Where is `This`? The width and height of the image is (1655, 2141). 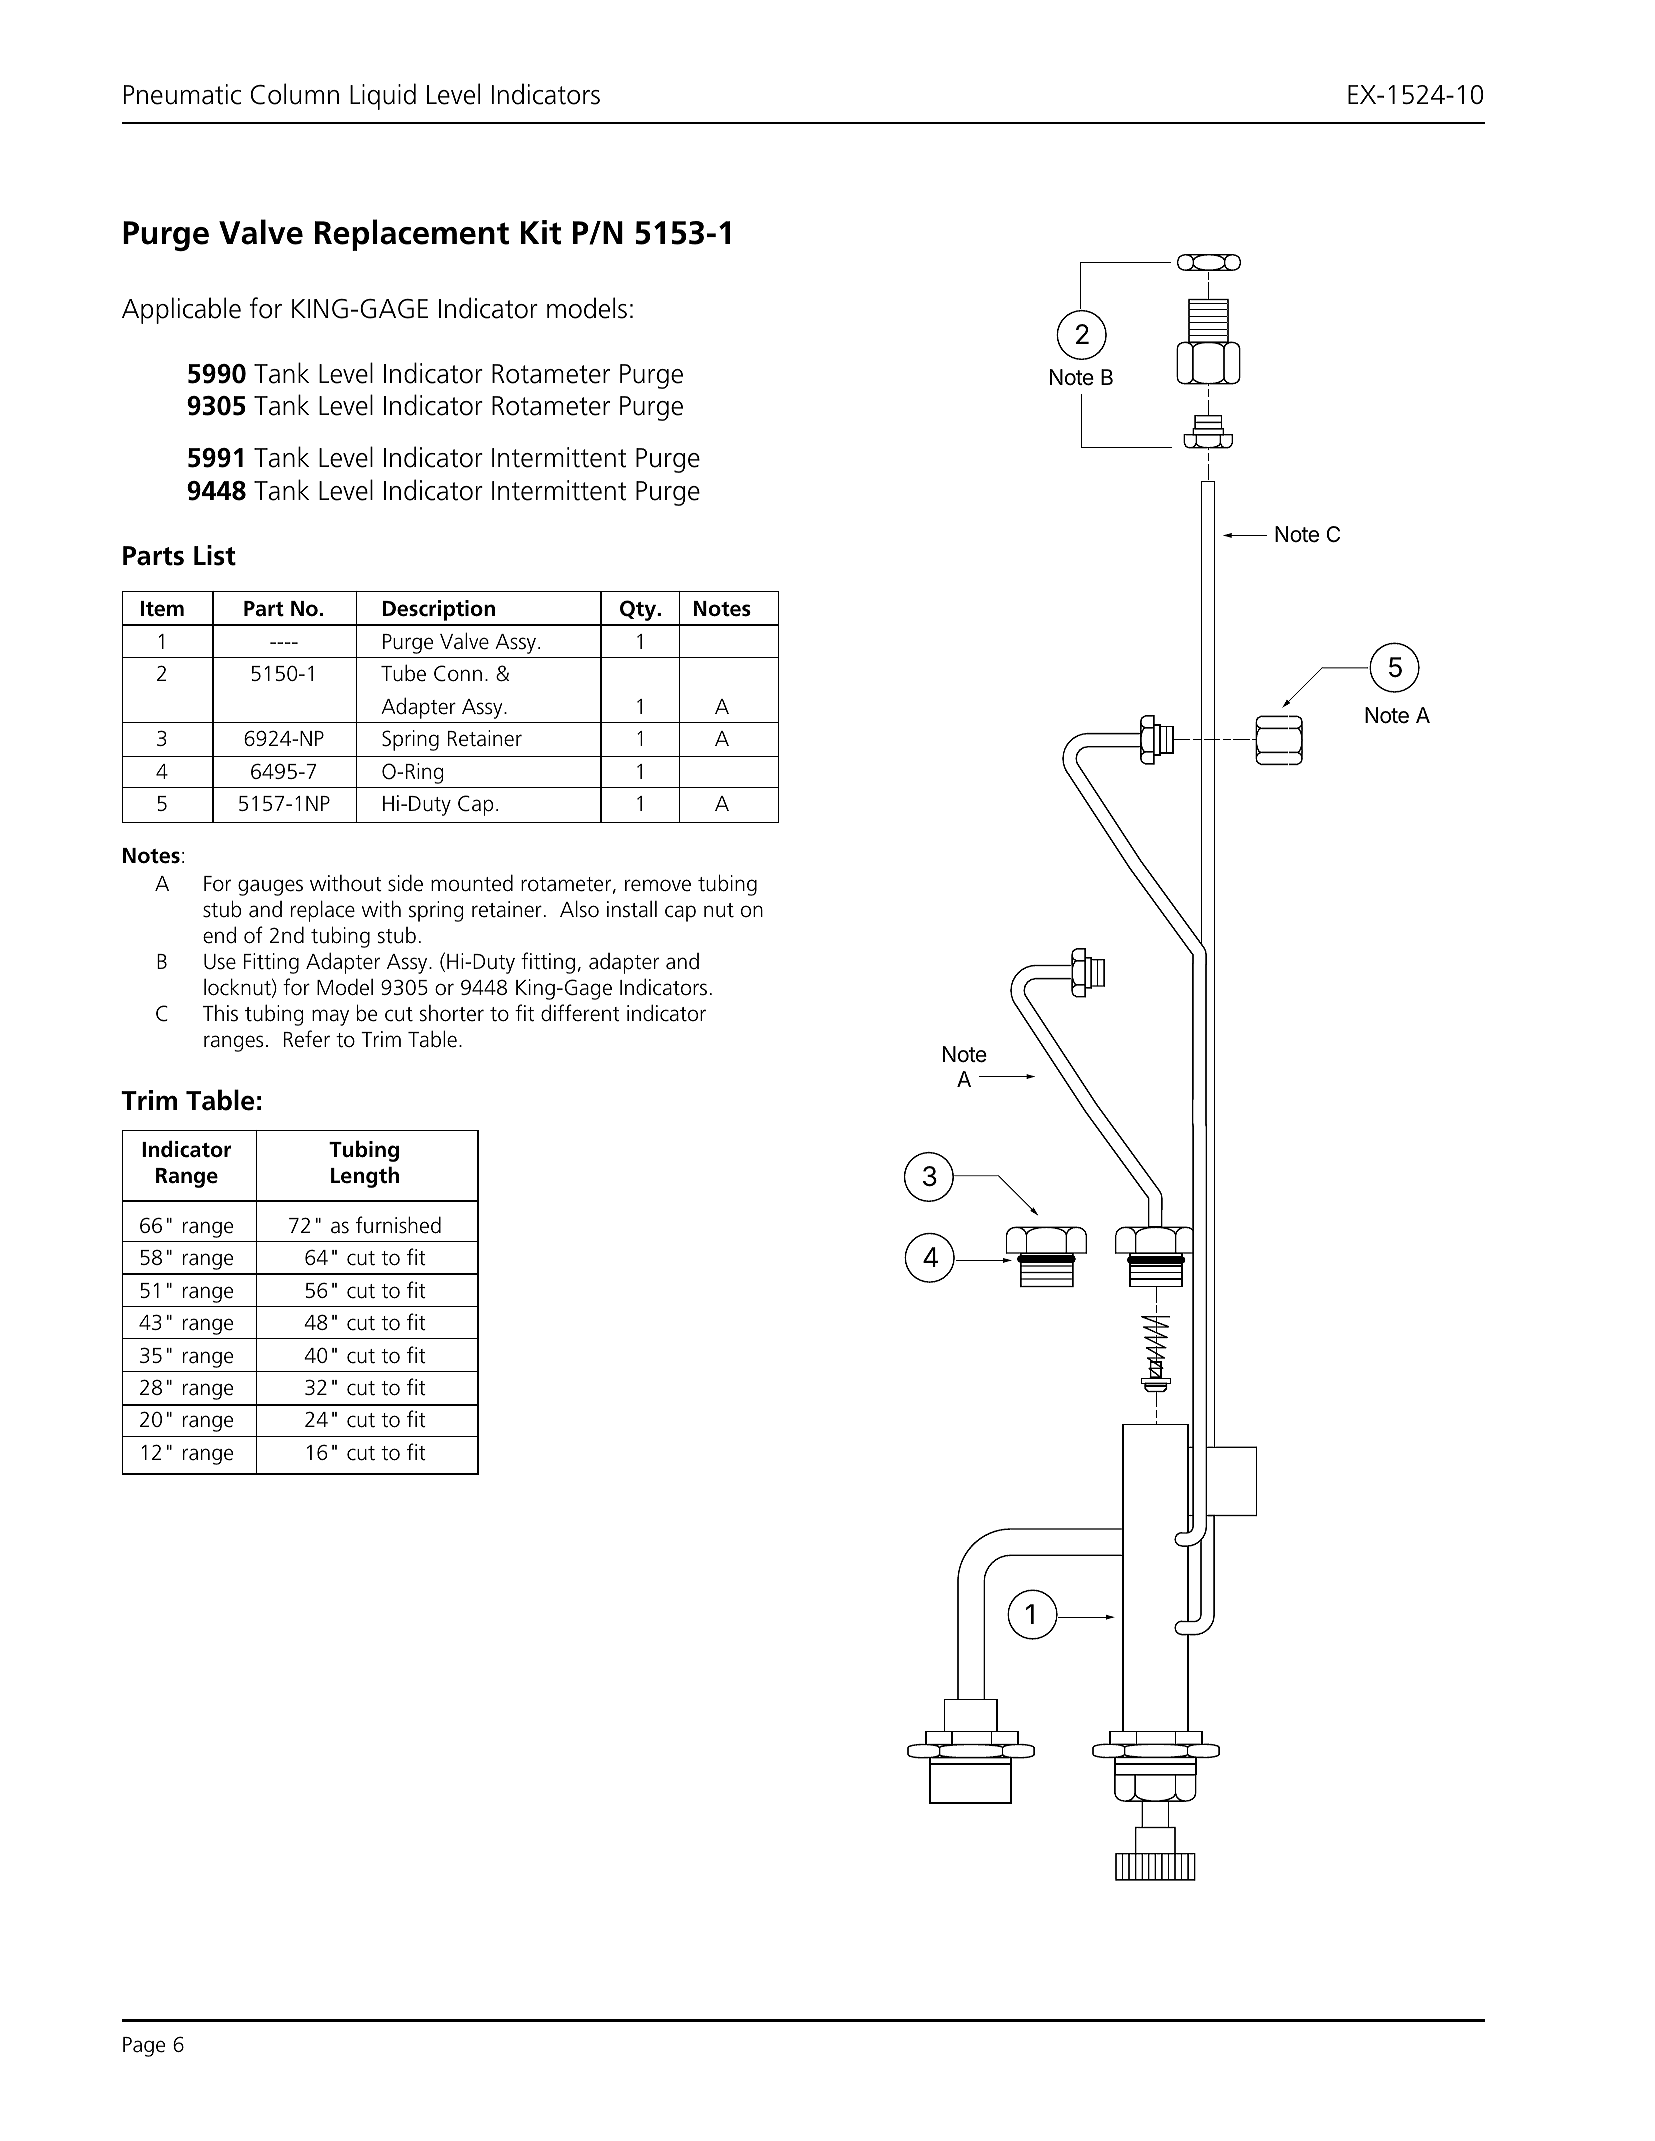 This is located at coordinates (220, 1013).
